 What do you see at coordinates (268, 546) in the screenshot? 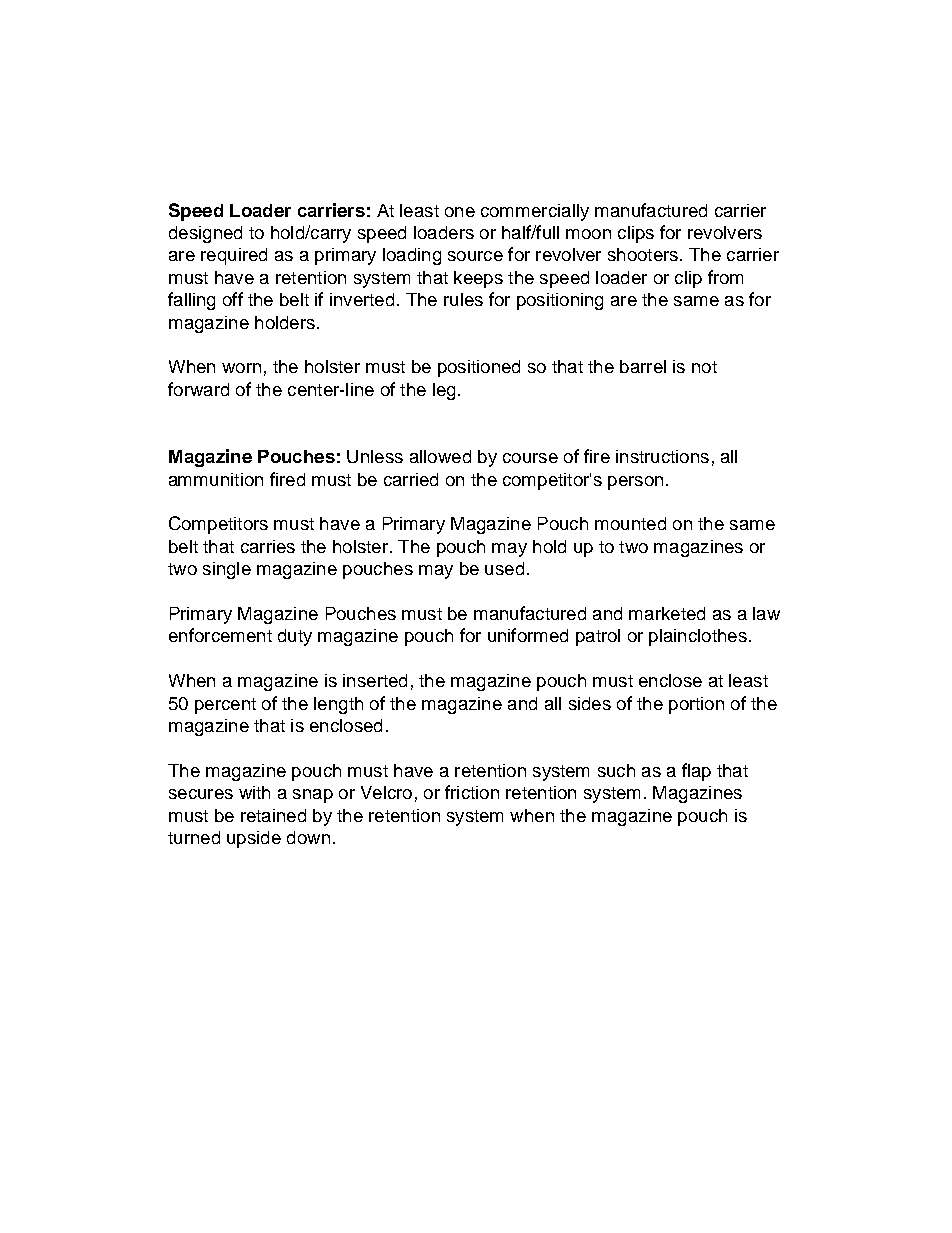
I see `carries` at bounding box center [268, 546].
